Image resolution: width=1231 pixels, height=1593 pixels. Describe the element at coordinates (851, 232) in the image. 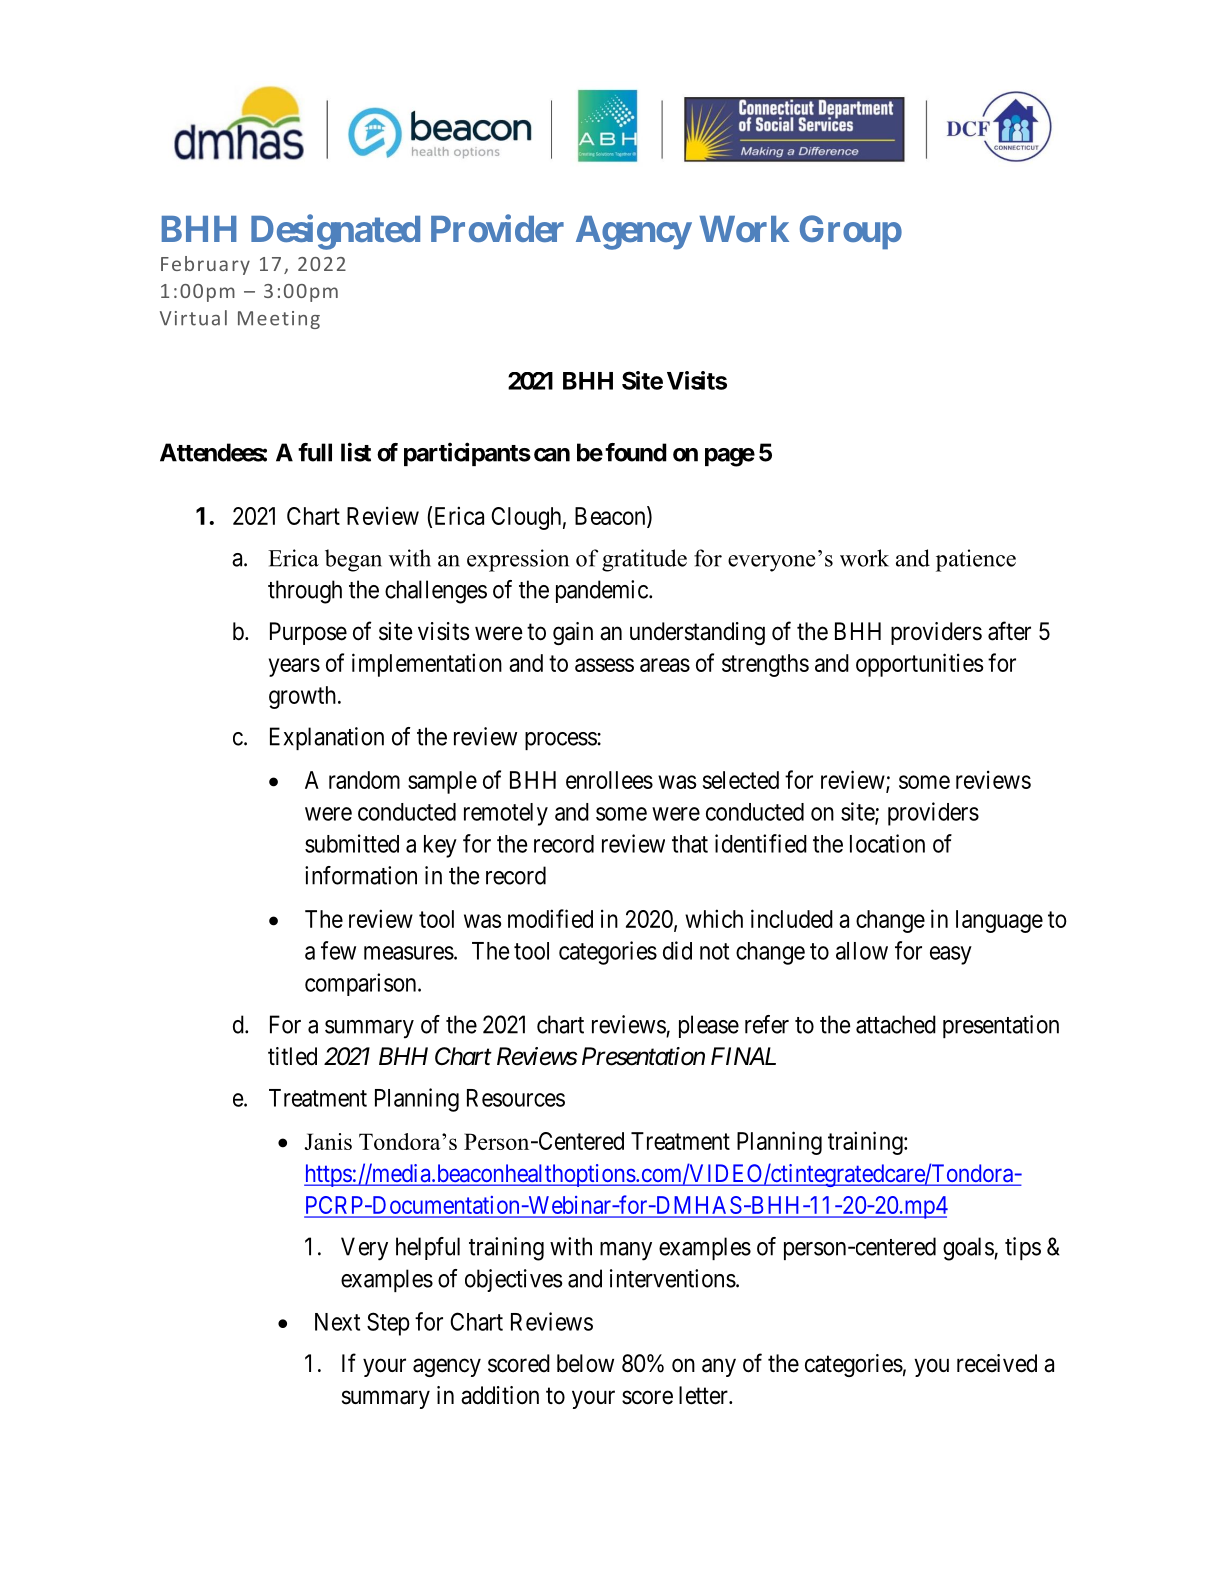

I see `Group` at that location.
